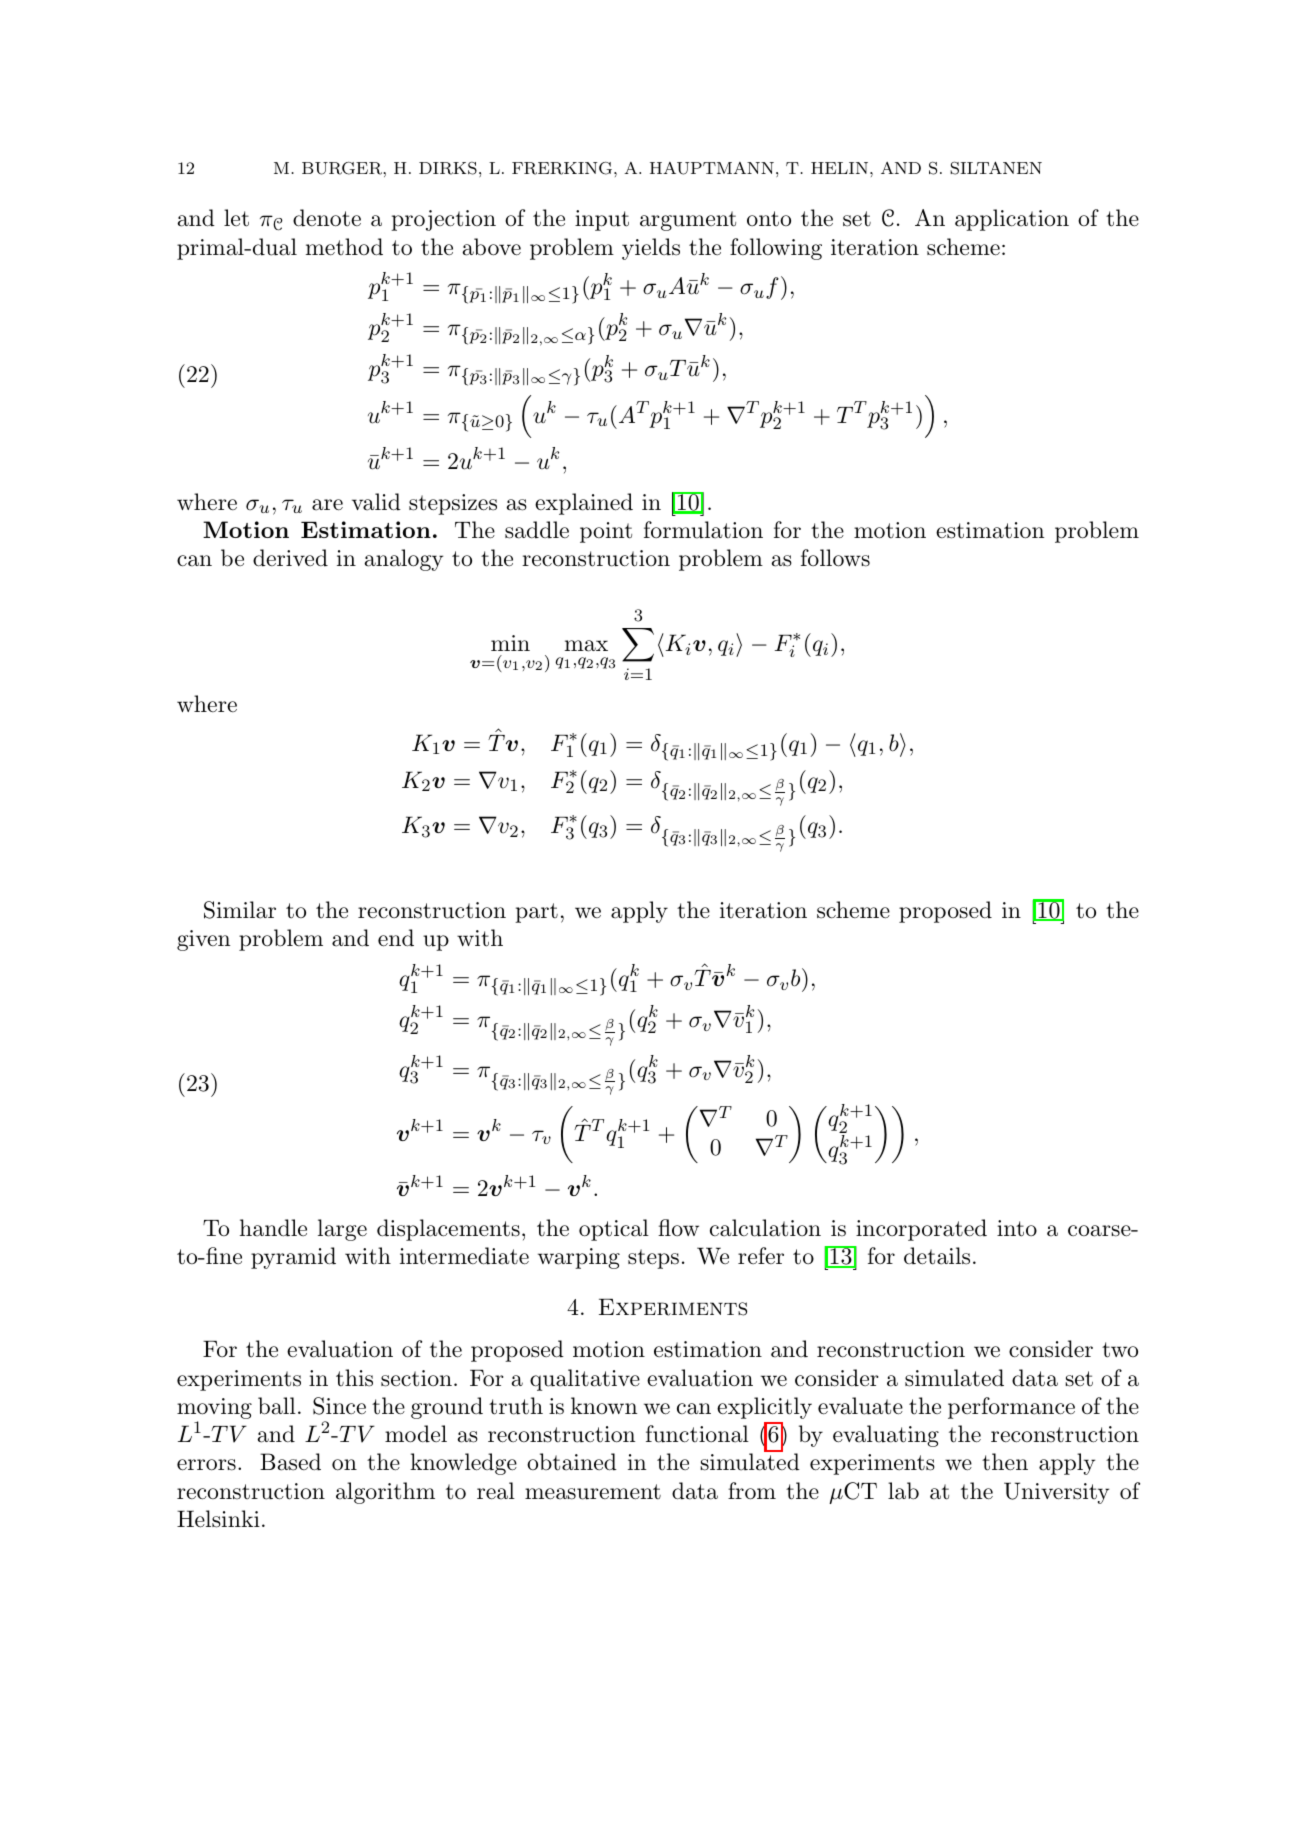  Describe the element at coordinates (703, 530) in the screenshot. I see `formulation` at that location.
